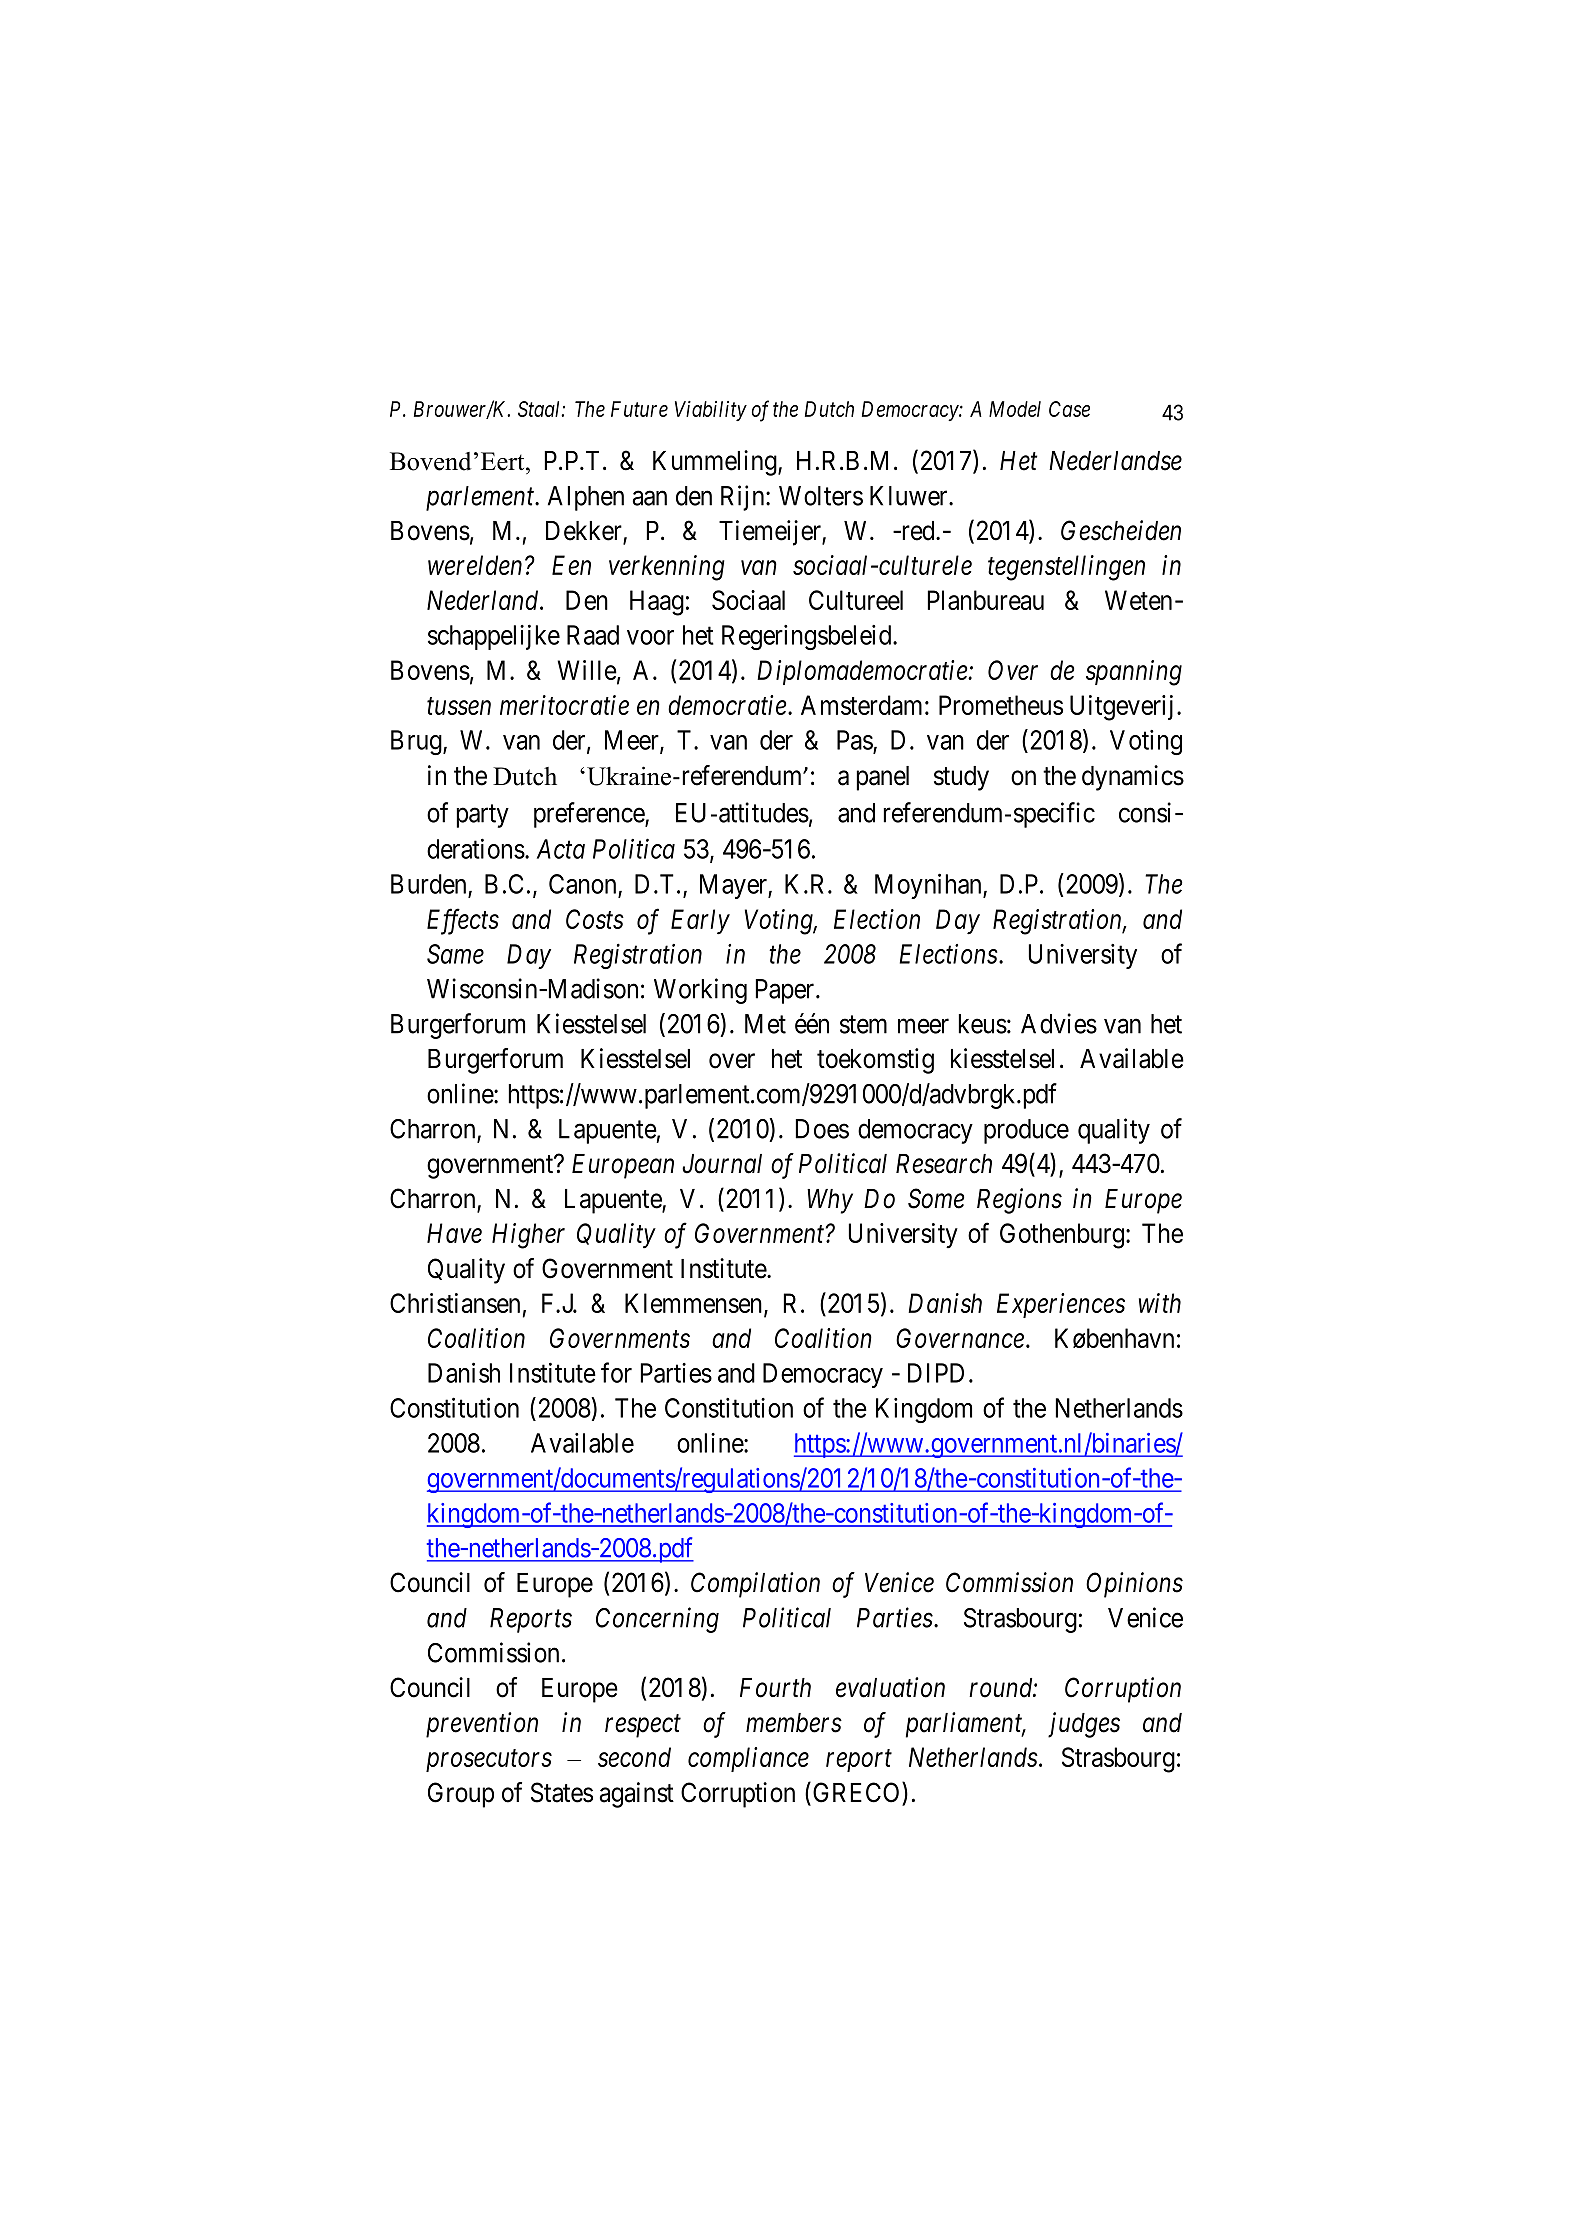  Describe the element at coordinates (1084, 1725) in the screenshot. I see `judges` at that location.
